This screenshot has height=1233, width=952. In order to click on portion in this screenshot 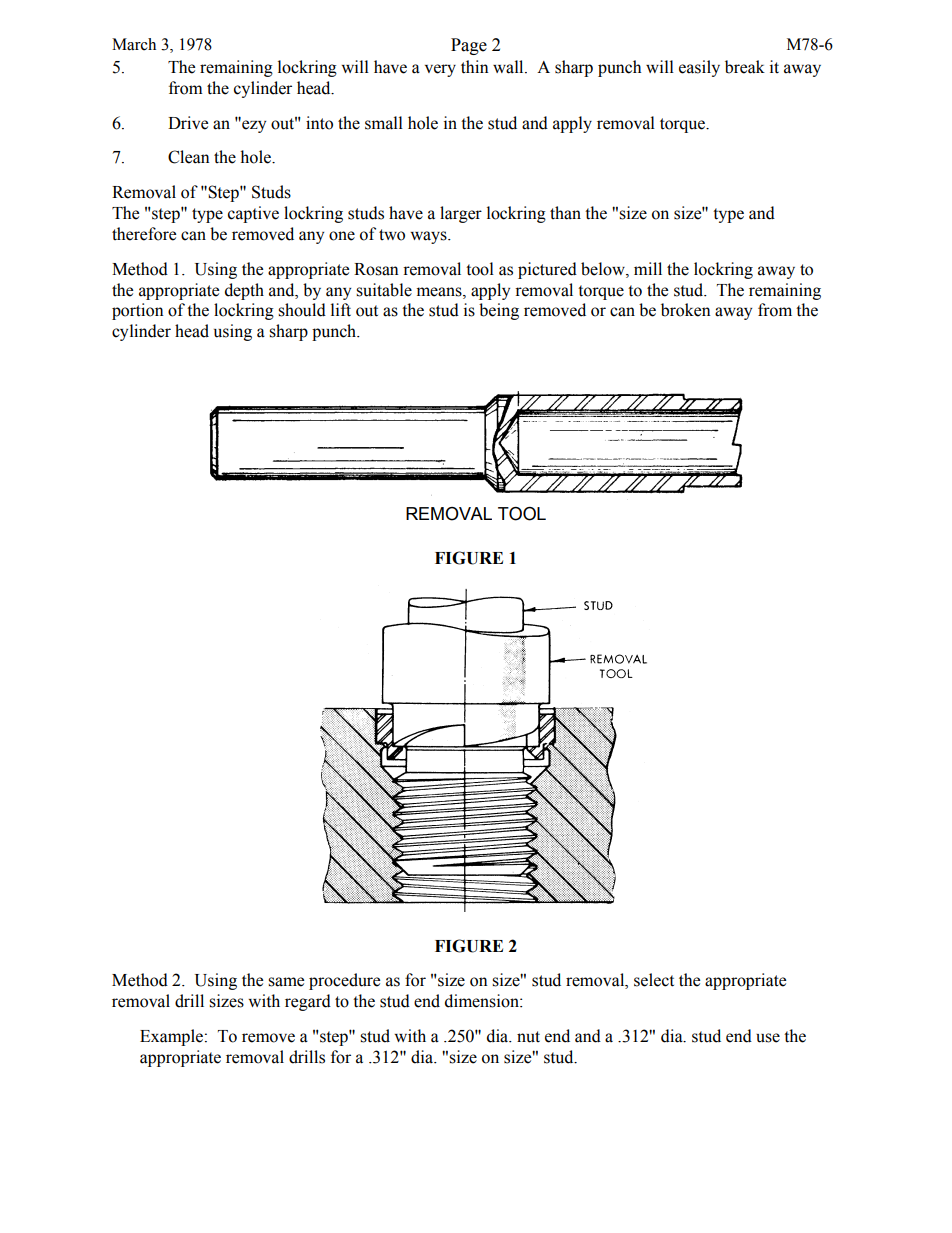, I will do `click(138, 311)`.
